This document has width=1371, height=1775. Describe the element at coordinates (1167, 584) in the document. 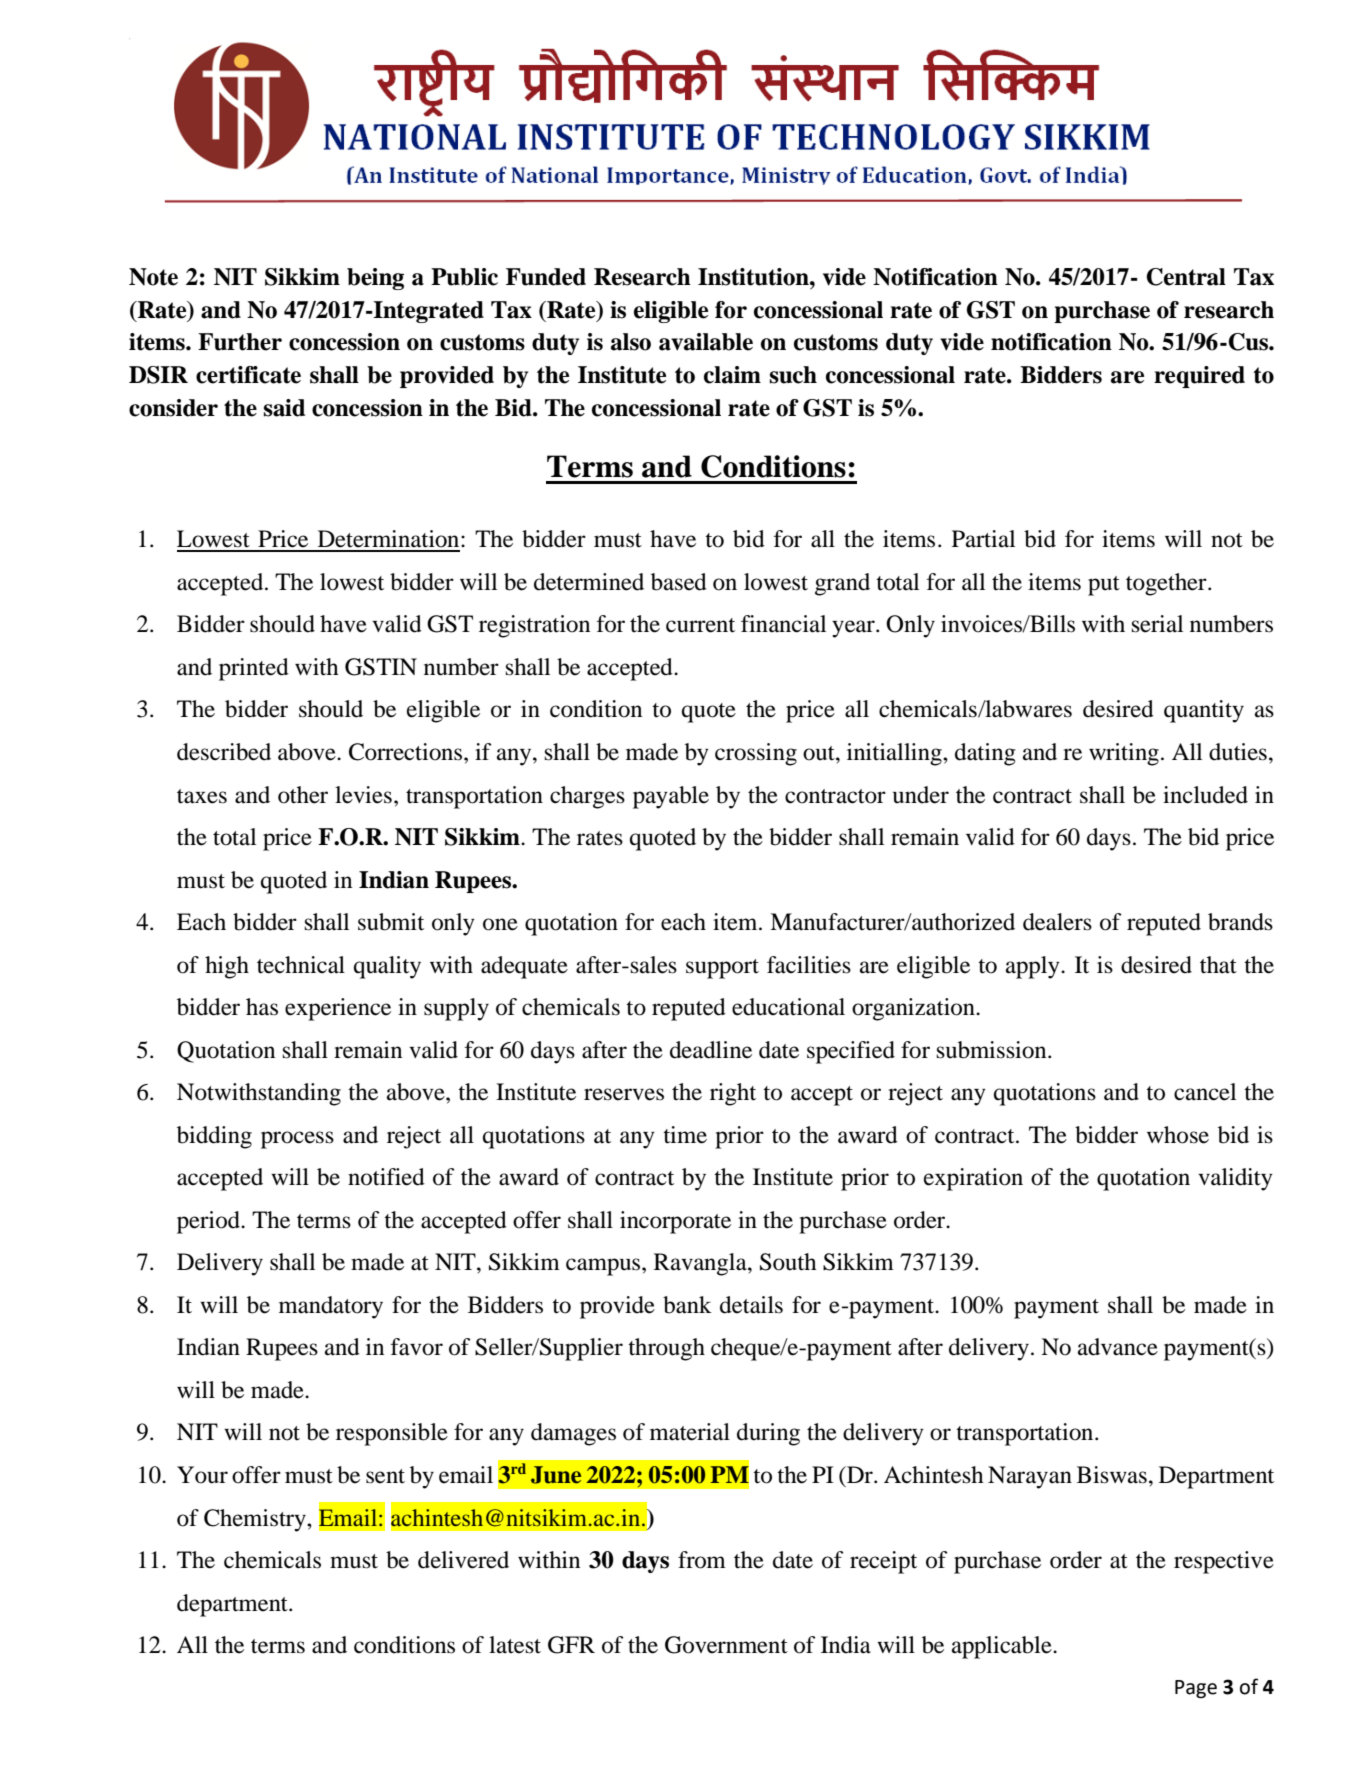

I see `together` at that location.
